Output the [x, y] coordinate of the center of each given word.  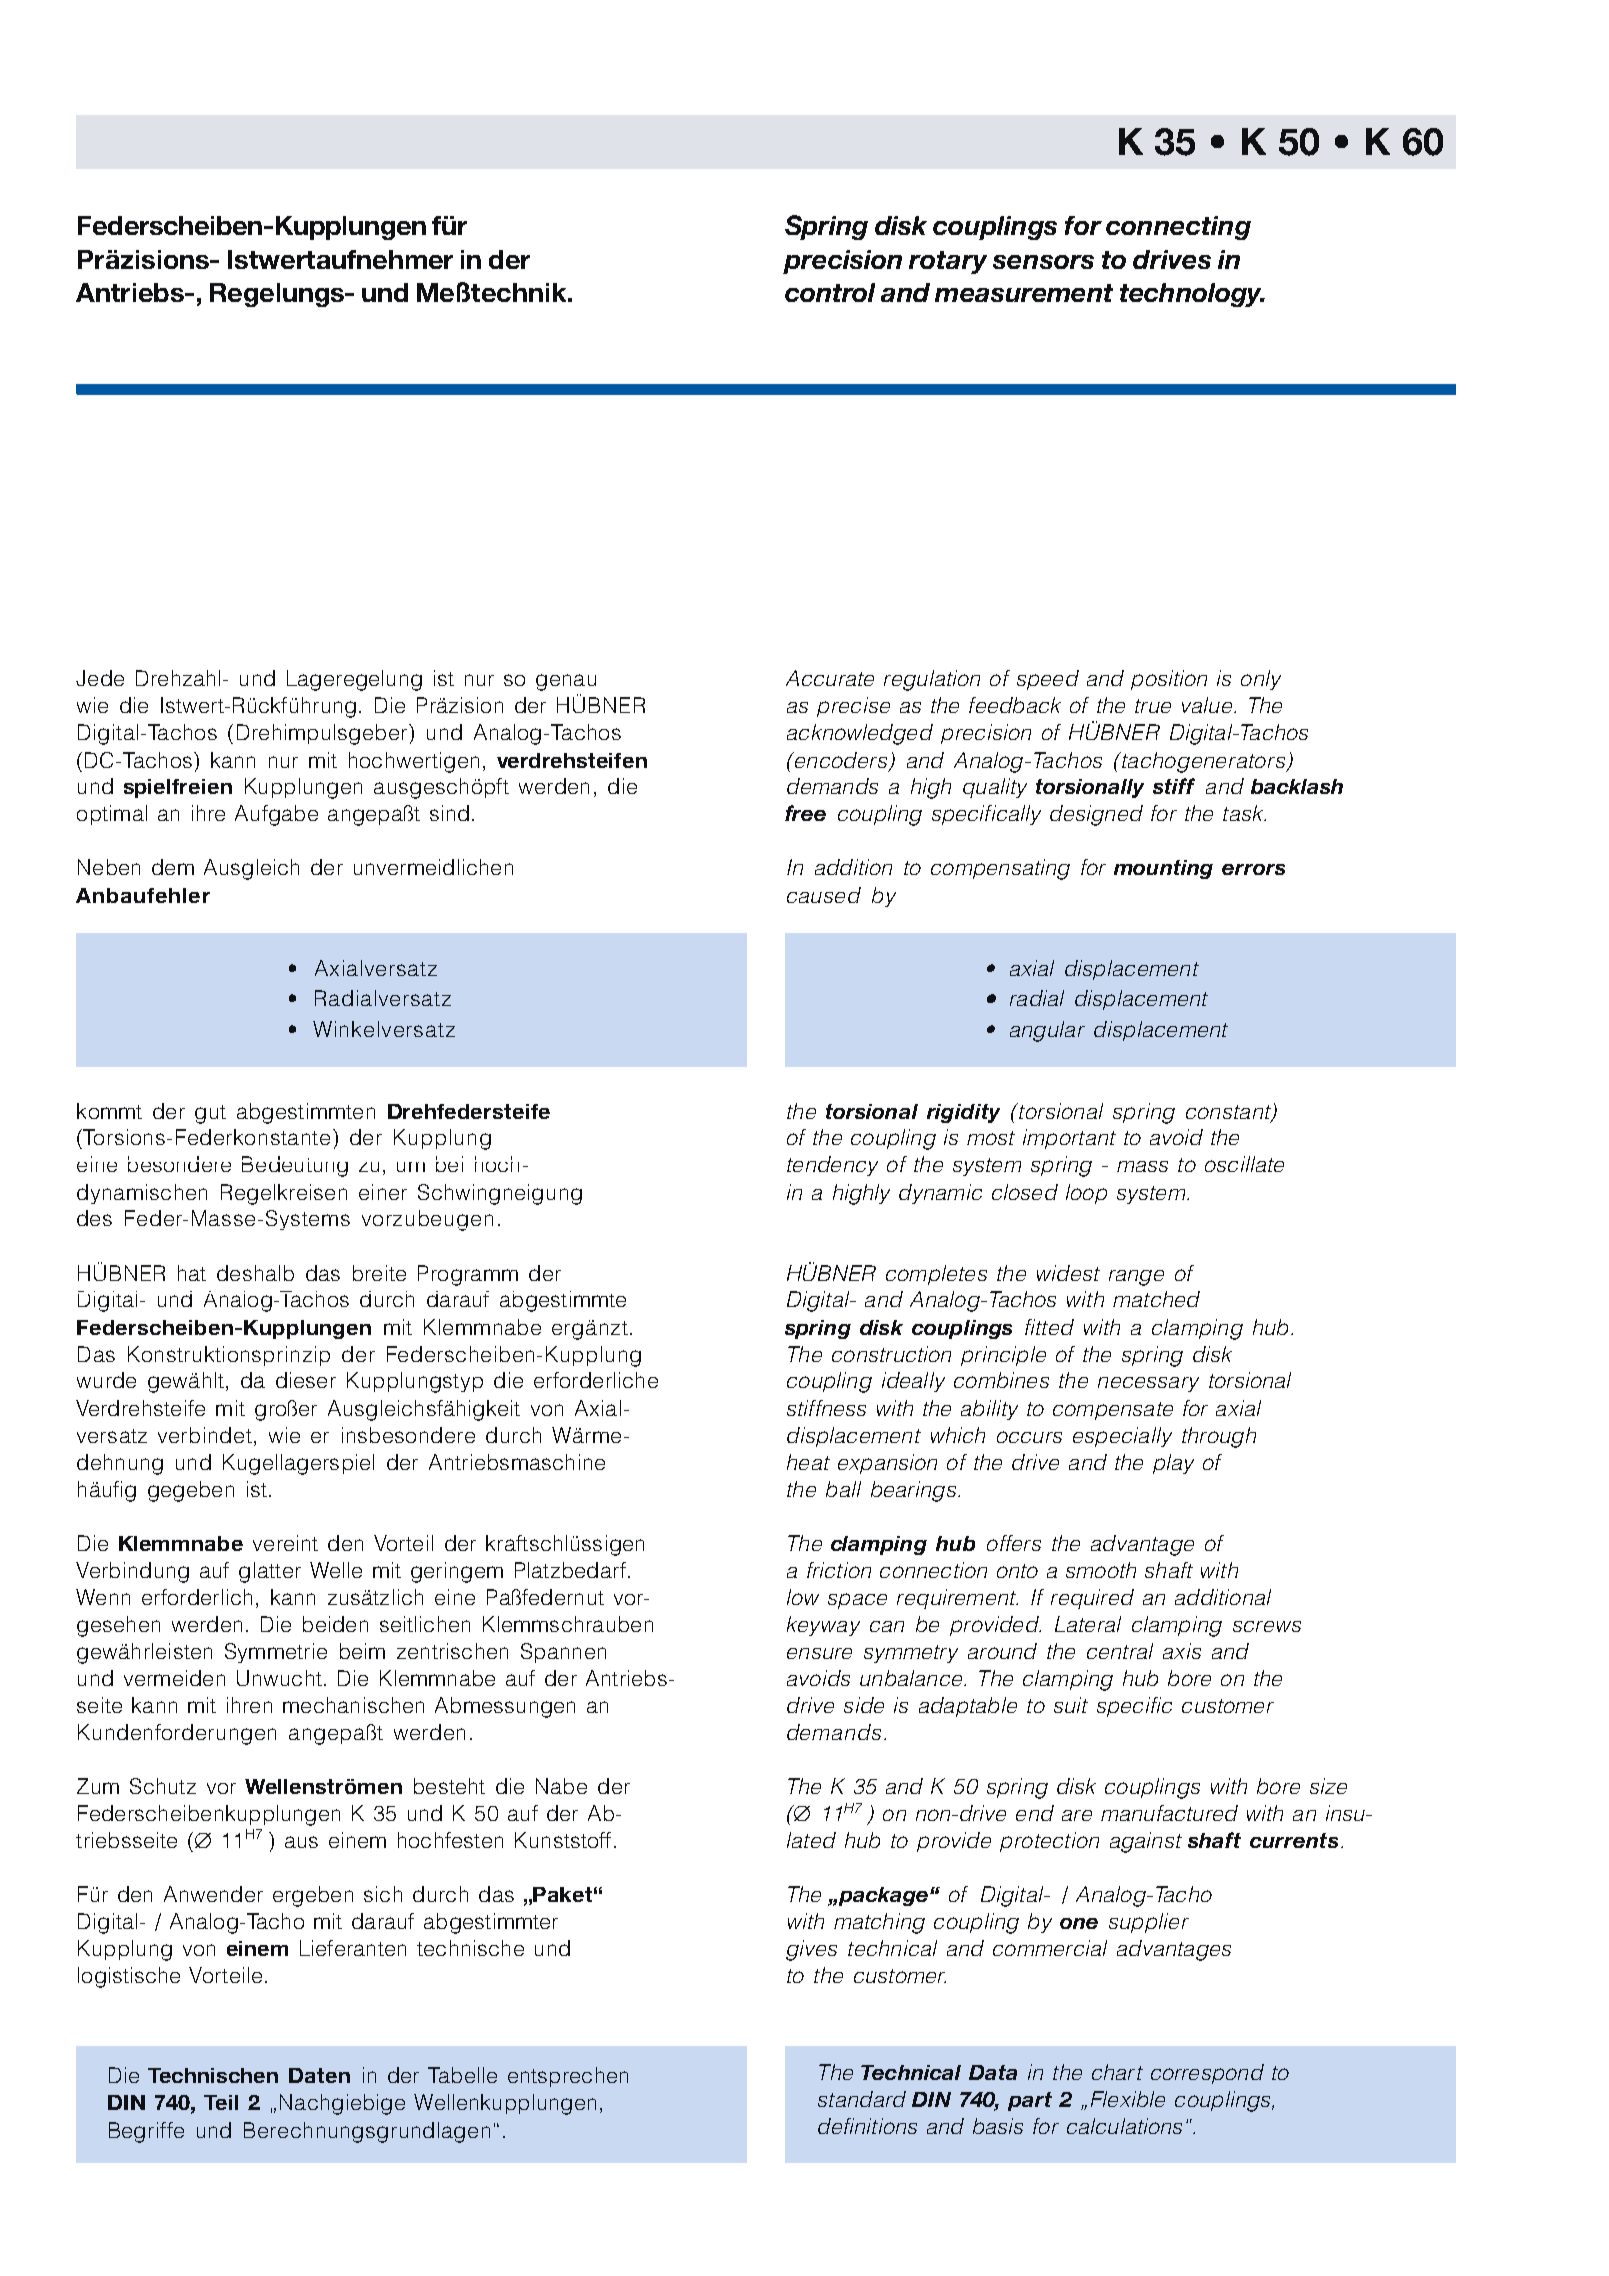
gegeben [191, 1491]
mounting [1163, 869]
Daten [319, 2075]
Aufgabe [276, 815]
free [805, 813]
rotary [948, 262]
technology [1192, 295]
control [830, 292]
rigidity [963, 1113]
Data [993, 2072]
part [1030, 2101]
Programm [468, 1275]
